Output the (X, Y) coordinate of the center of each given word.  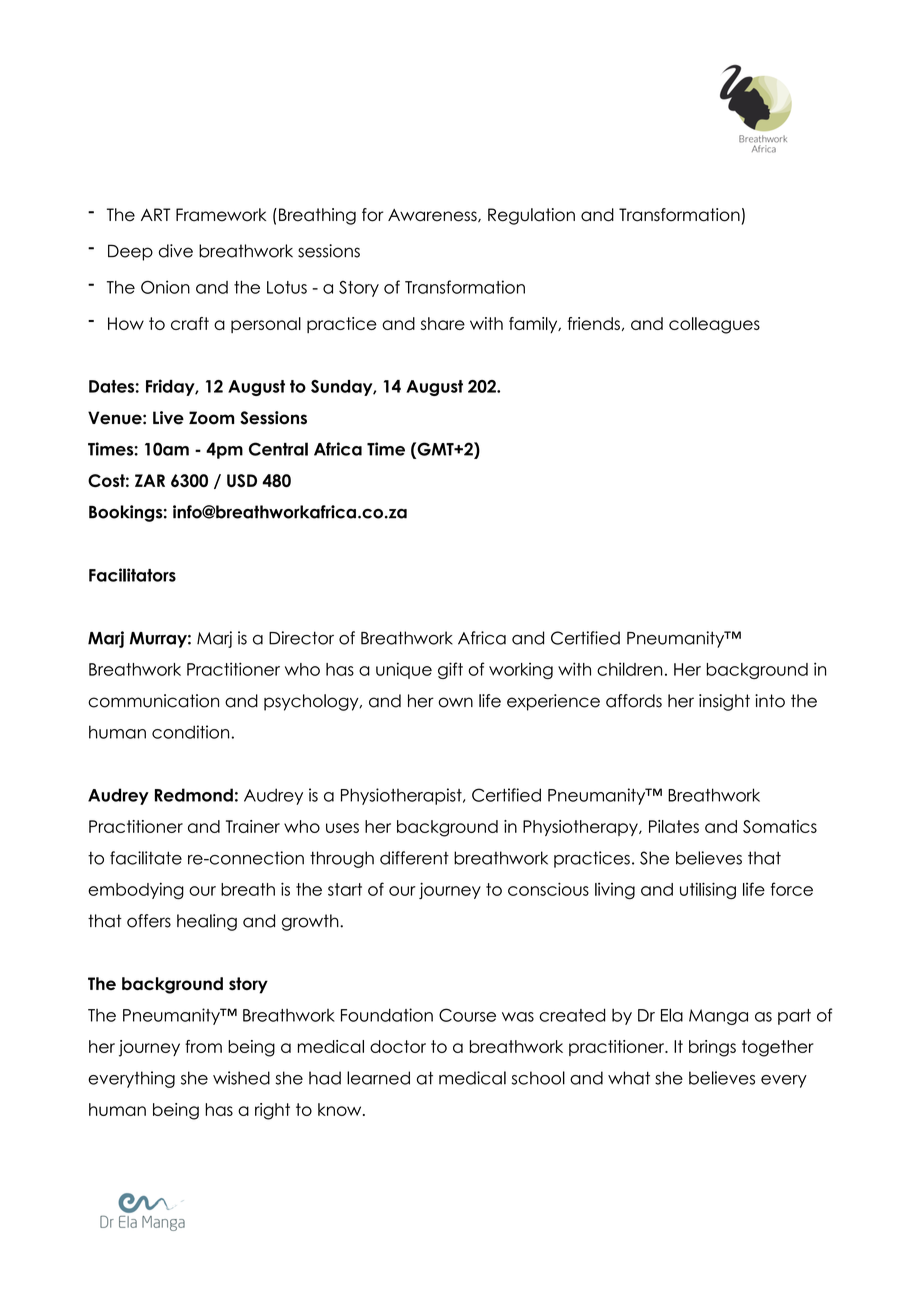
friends (593, 323)
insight (724, 702)
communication (153, 701)
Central (278, 449)
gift (450, 670)
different (414, 858)
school (538, 1078)
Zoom (211, 418)
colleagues (714, 325)
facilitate (146, 858)
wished (241, 1078)
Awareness (433, 216)
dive (176, 251)
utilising (708, 891)
